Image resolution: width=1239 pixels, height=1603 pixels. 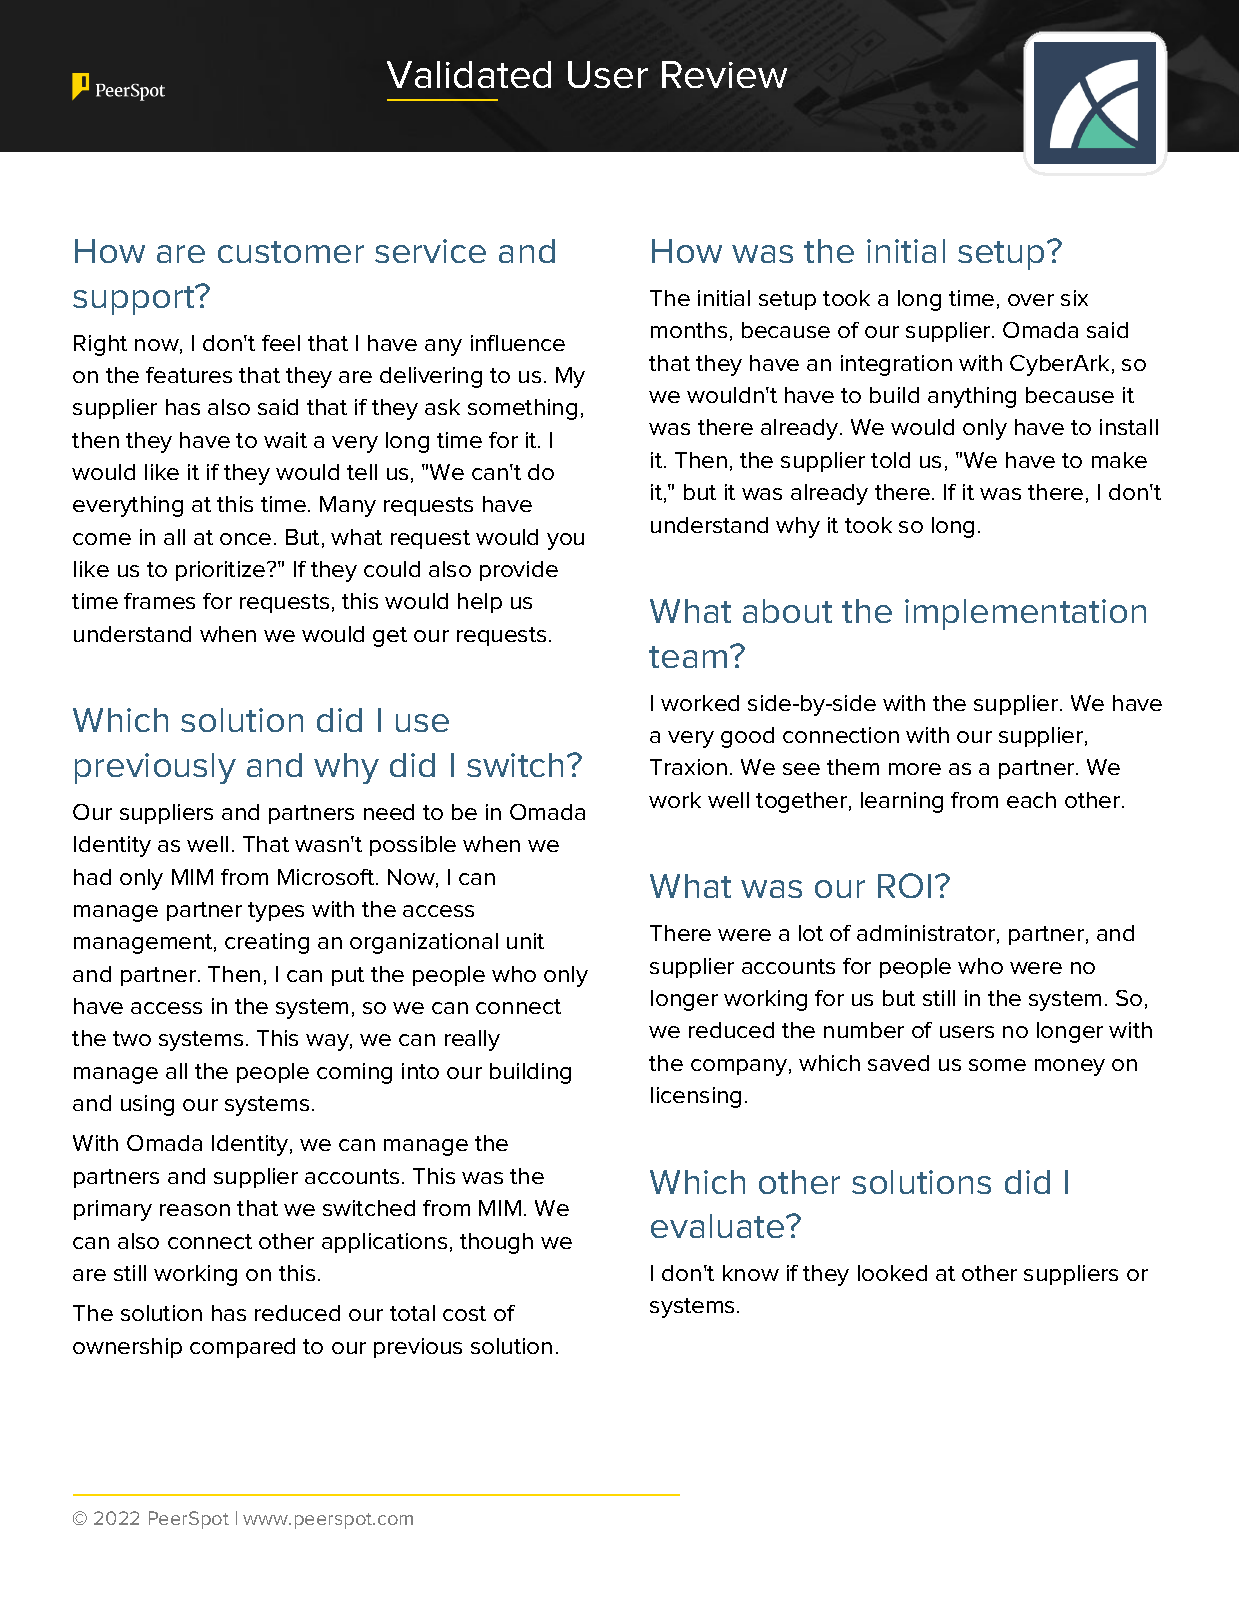 What do you see at coordinates (242, 1348) in the screenshot?
I see `compared` at bounding box center [242, 1348].
